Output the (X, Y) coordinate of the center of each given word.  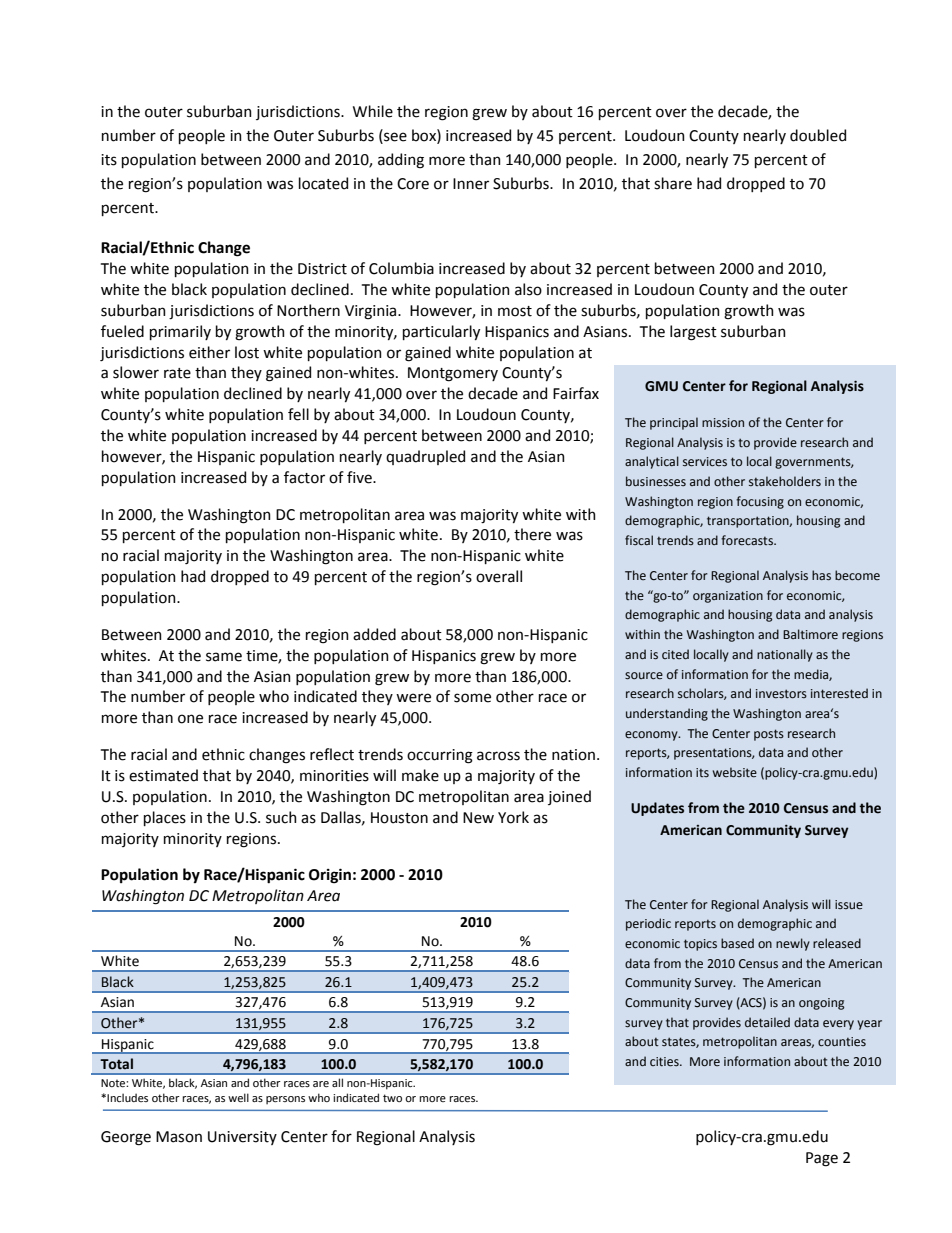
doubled (818, 135)
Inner (471, 184)
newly (793, 944)
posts (769, 735)
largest (693, 333)
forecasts (748, 540)
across (498, 756)
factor (304, 477)
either (209, 352)
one (190, 719)
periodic (648, 924)
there (532, 534)
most (515, 311)
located (323, 183)
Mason (179, 1137)
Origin (330, 876)
